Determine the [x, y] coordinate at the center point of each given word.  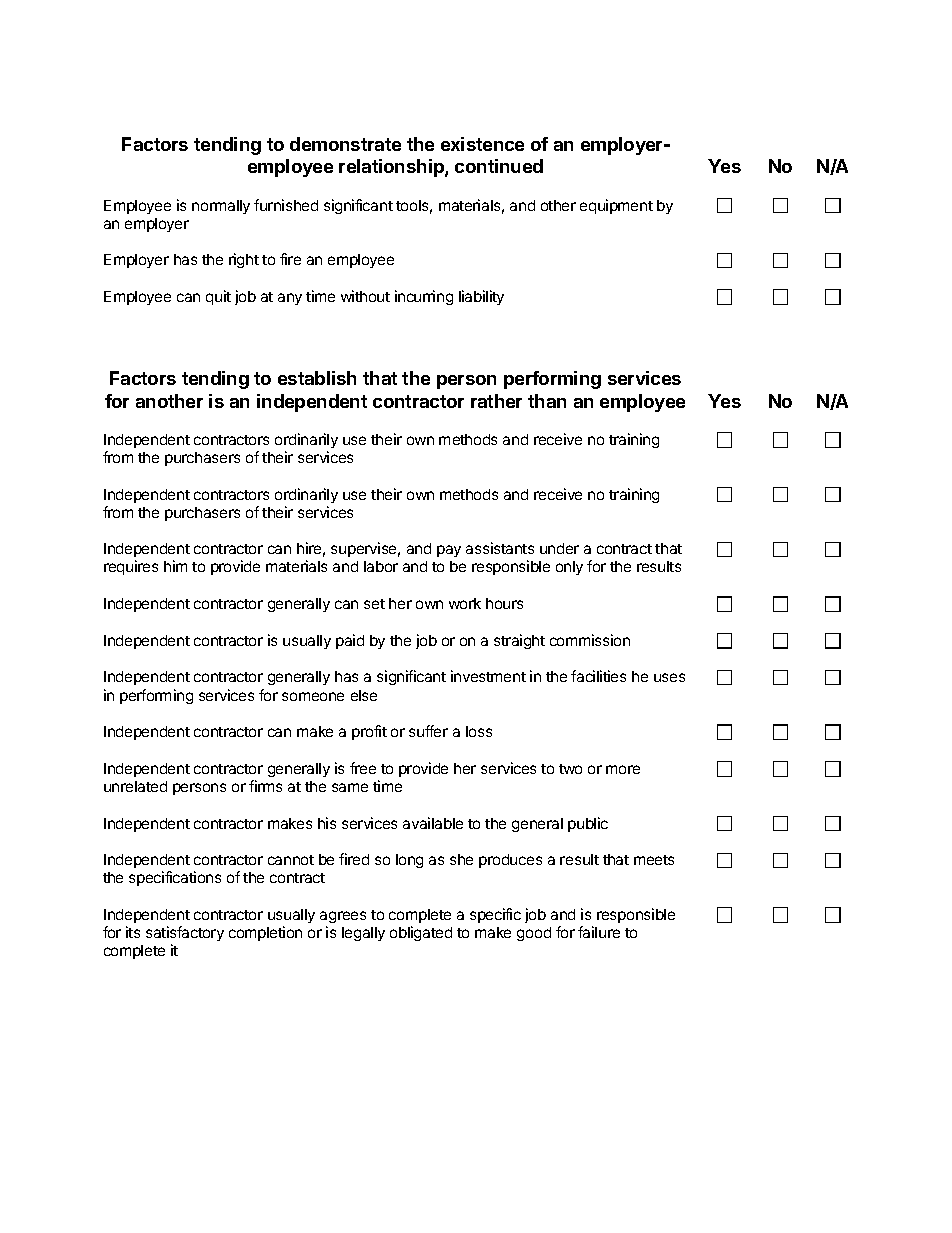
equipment [616, 206]
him [175, 566]
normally [221, 207]
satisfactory [185, 933]
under [559, 548]
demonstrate [345, 144]
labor [381, 566]
